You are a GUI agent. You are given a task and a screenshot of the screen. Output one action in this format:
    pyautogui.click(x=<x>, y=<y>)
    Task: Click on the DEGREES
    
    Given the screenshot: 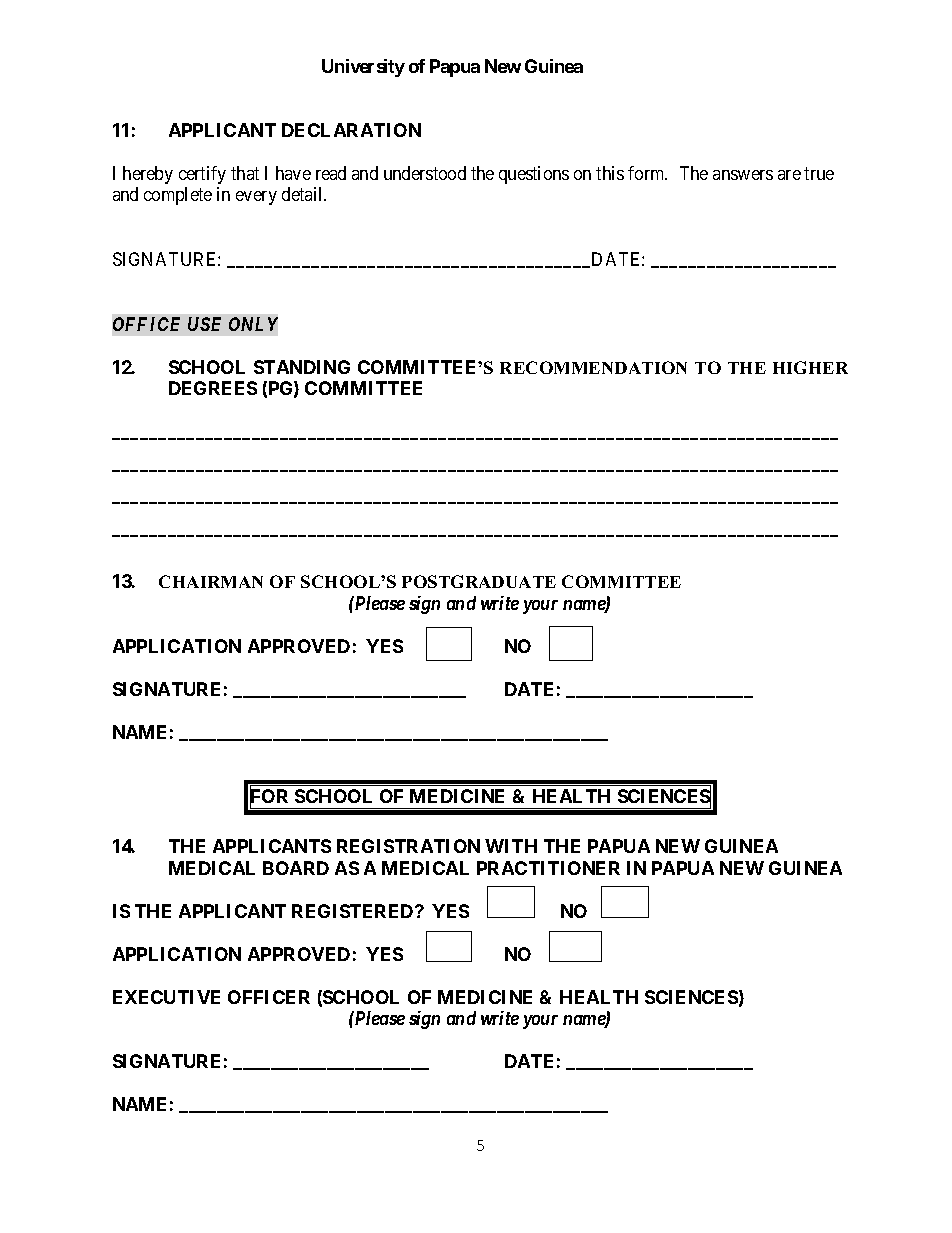 What is the action you would take?
    pyautogui.click(x=213, y=388)
